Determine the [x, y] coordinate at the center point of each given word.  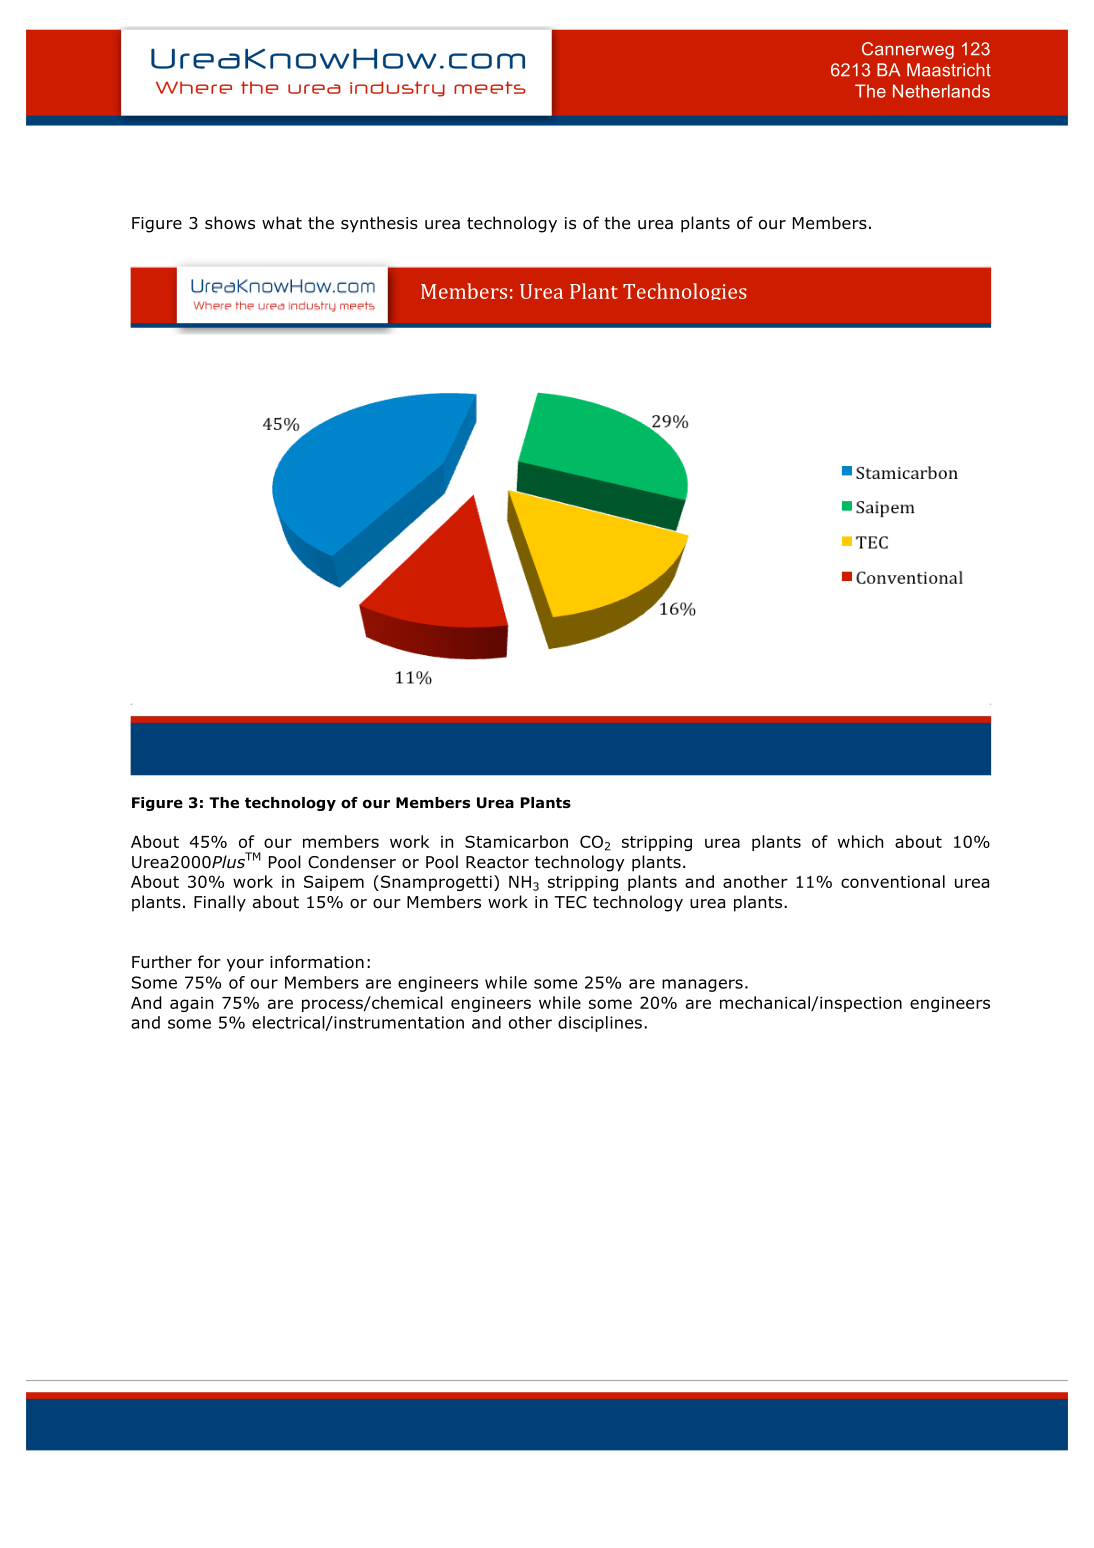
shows [230, 223]
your [245, 965]
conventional [893, 881]
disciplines [600, 1024]
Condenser [352, 862]
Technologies [685, 291]
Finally [220, 903]
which [860, 841]
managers [702, 985]
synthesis [379, 224]
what [282, 223]
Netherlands [941, 91]
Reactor [497, 862]
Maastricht [949, 70]
